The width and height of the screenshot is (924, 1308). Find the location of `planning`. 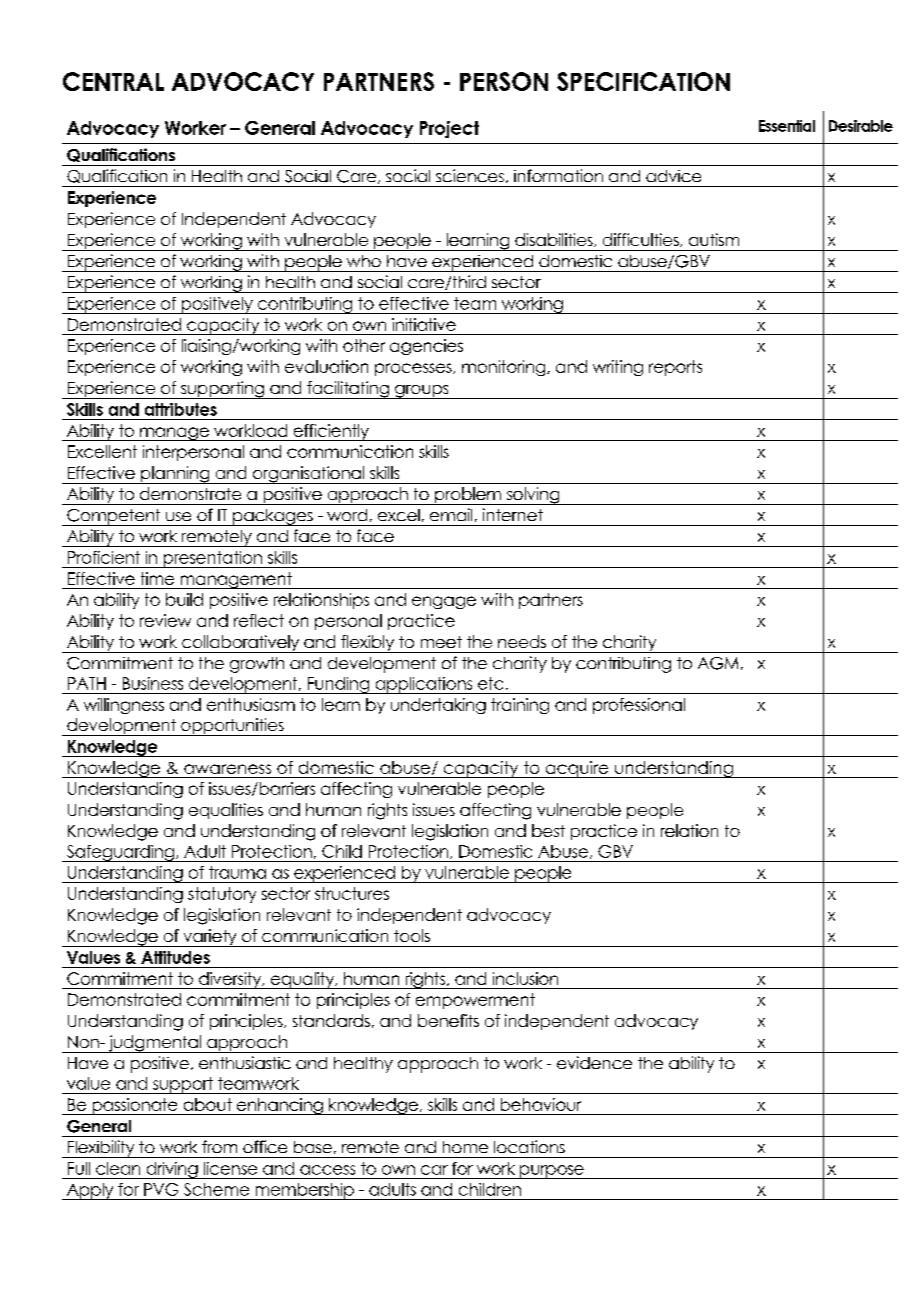

planning is located at coordinates (175, 475).
